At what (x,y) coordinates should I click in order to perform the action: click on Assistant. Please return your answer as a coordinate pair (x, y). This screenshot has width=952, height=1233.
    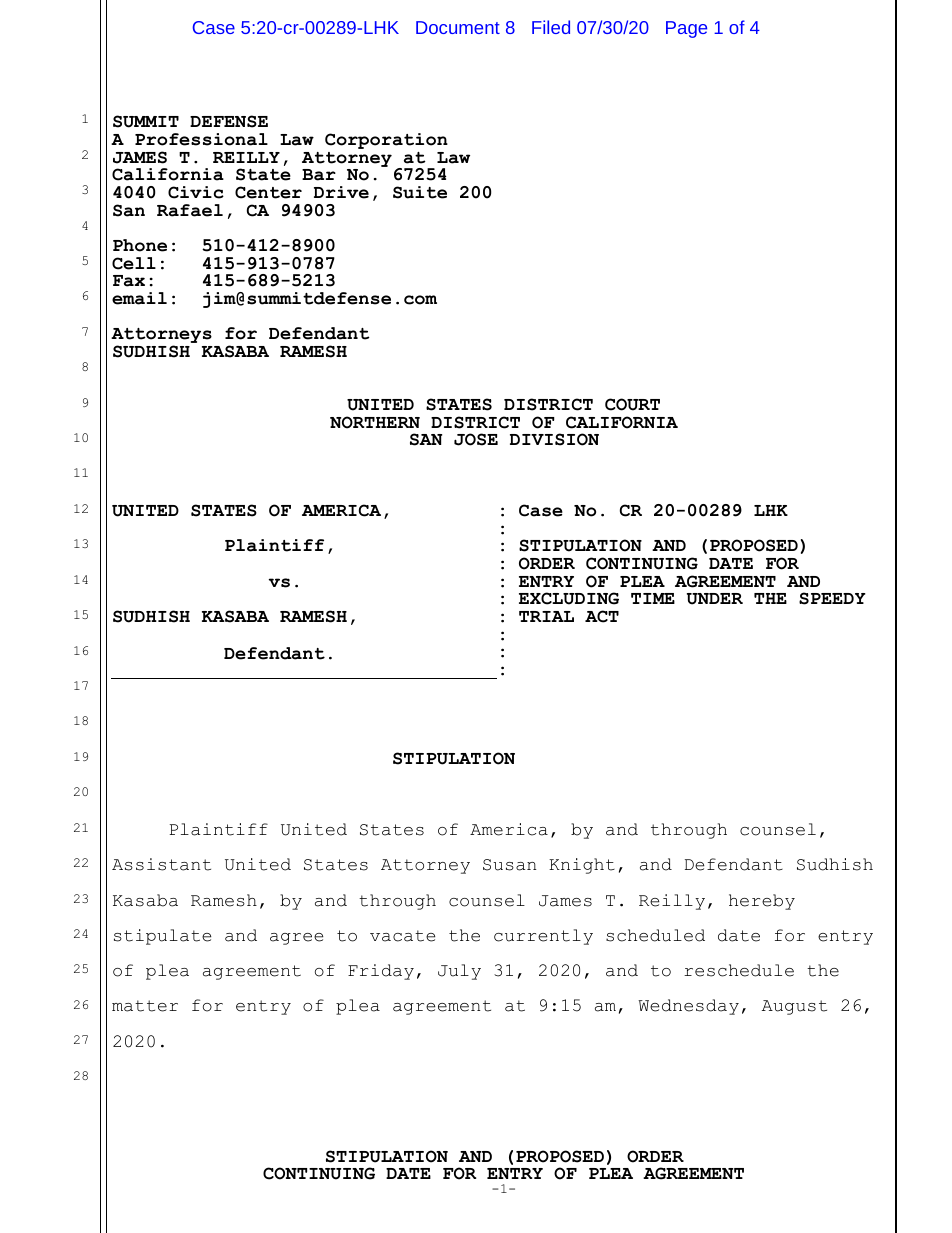
    Looking at the image, I should click on (161, 864).
